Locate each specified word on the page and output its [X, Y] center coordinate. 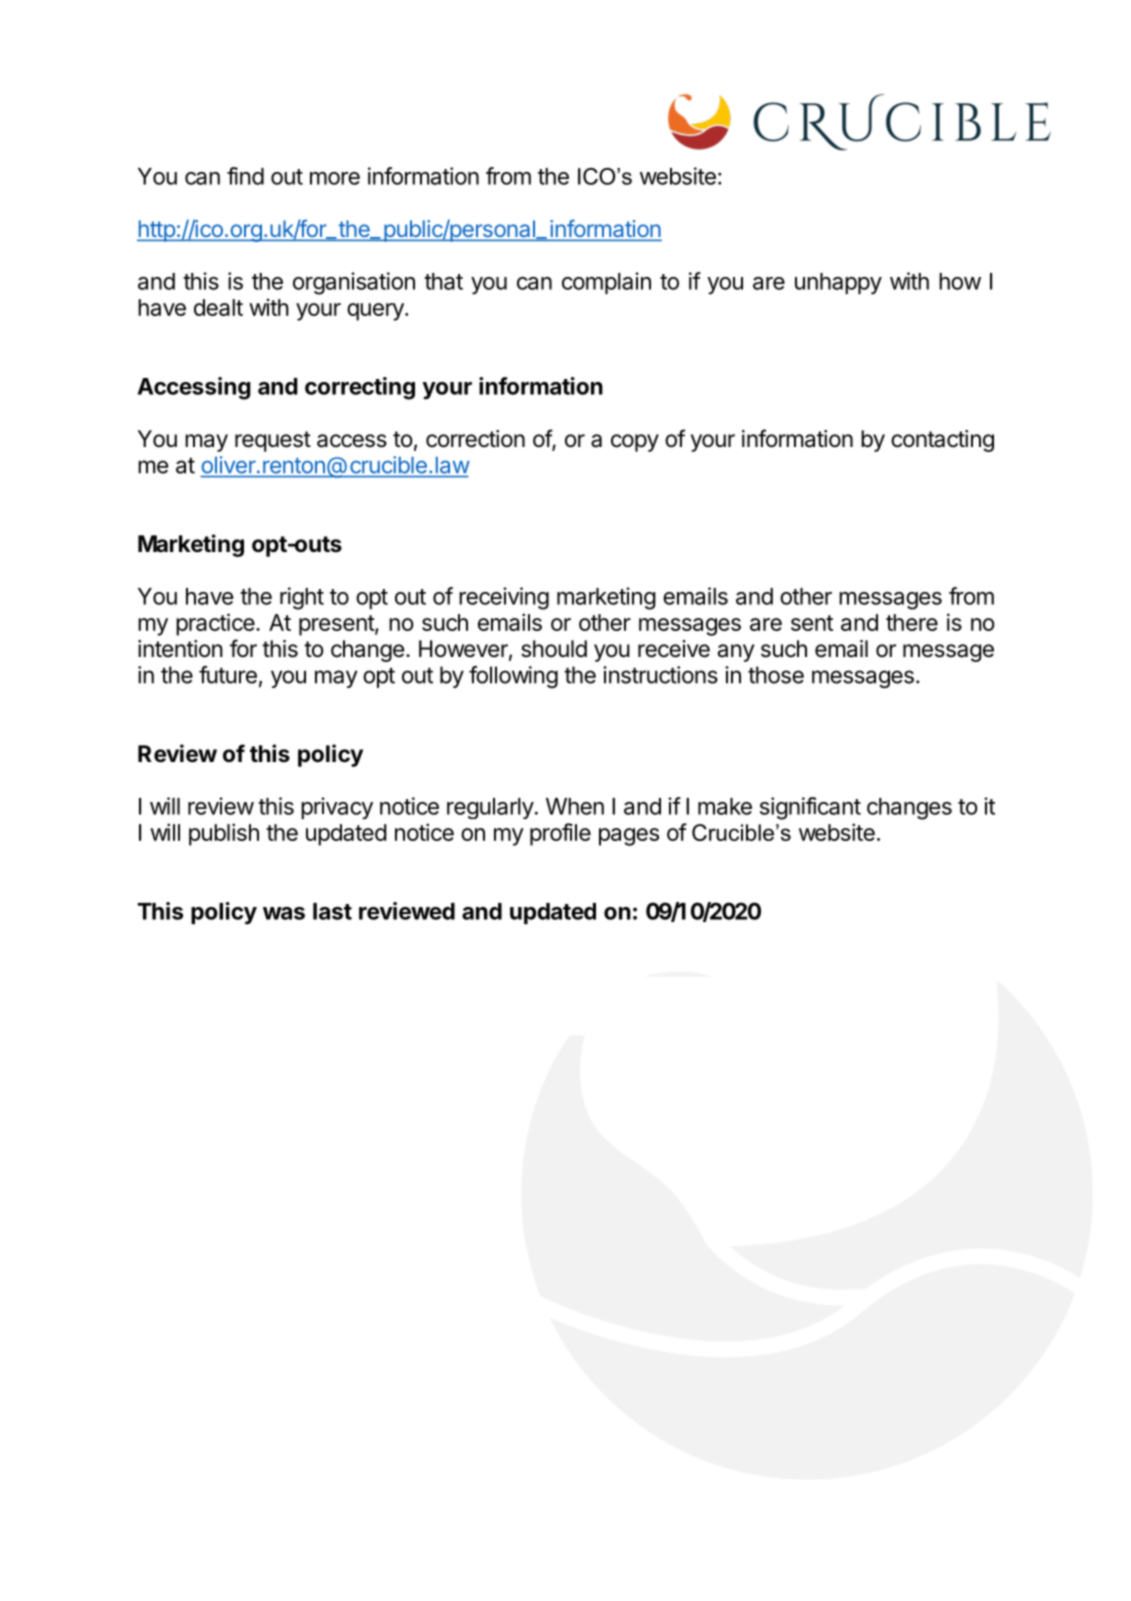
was [284, 913]
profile [560, 834]
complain [606, 283]
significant [810, 808]
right [302, 598]
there [912, 622]
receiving [504, 598]
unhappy [838, 284]
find [245, 176]
